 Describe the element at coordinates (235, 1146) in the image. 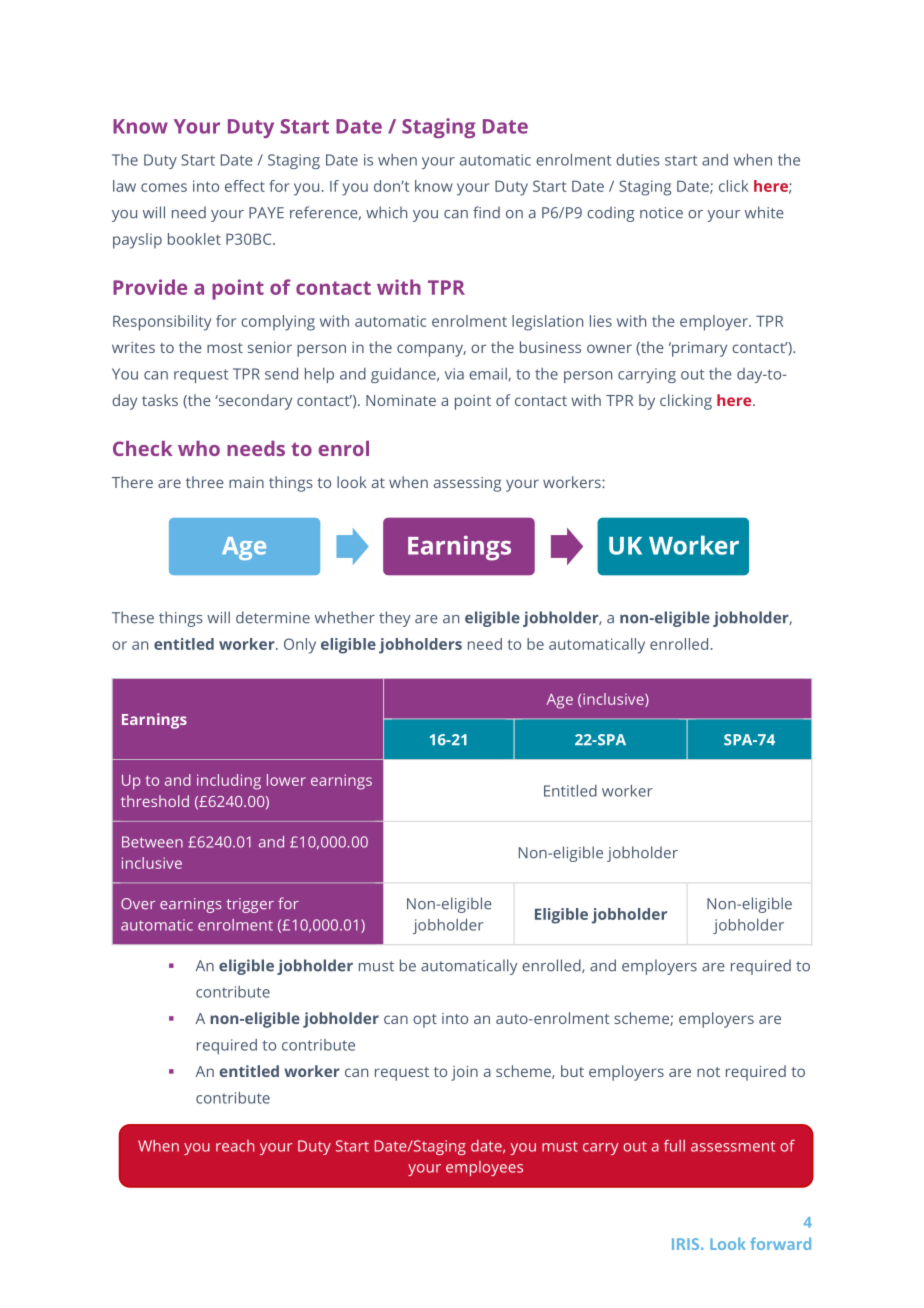

I see `reach` at that location.
